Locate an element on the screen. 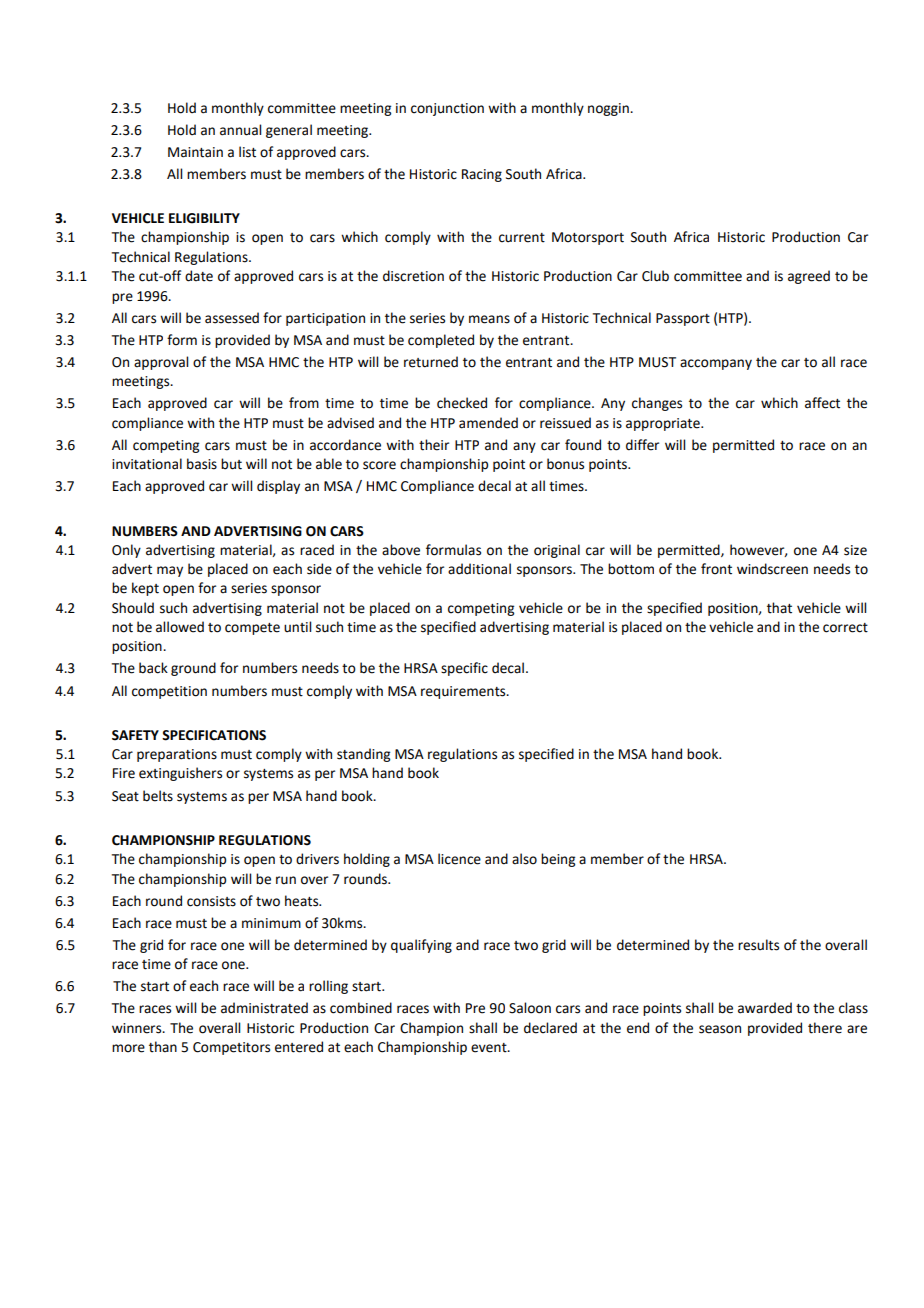 Image resolution: width=924 pixels, height=1308 pixels. amended is located at coordinates (488, 423).
